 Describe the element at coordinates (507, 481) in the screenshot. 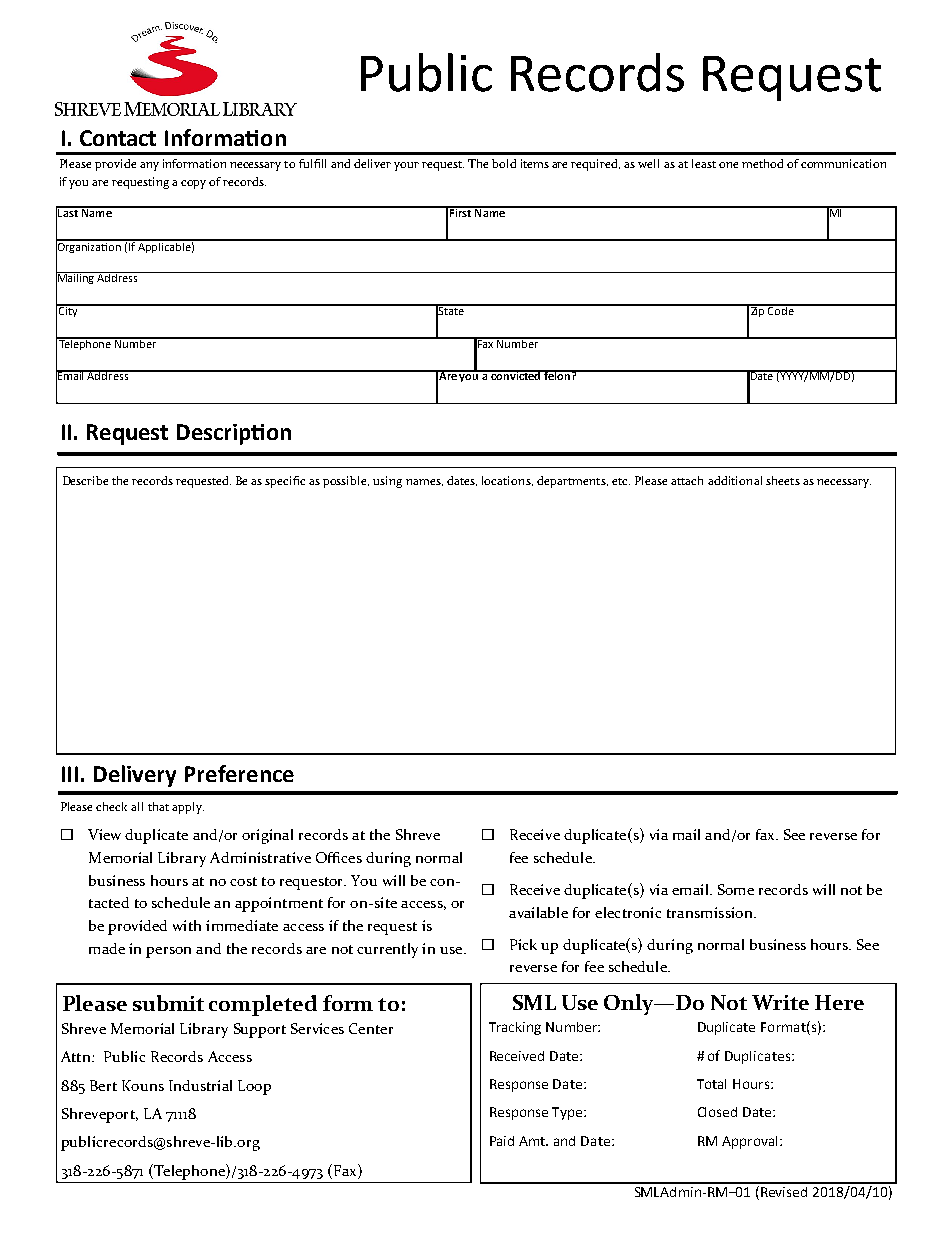

I see `locations` at that location.
